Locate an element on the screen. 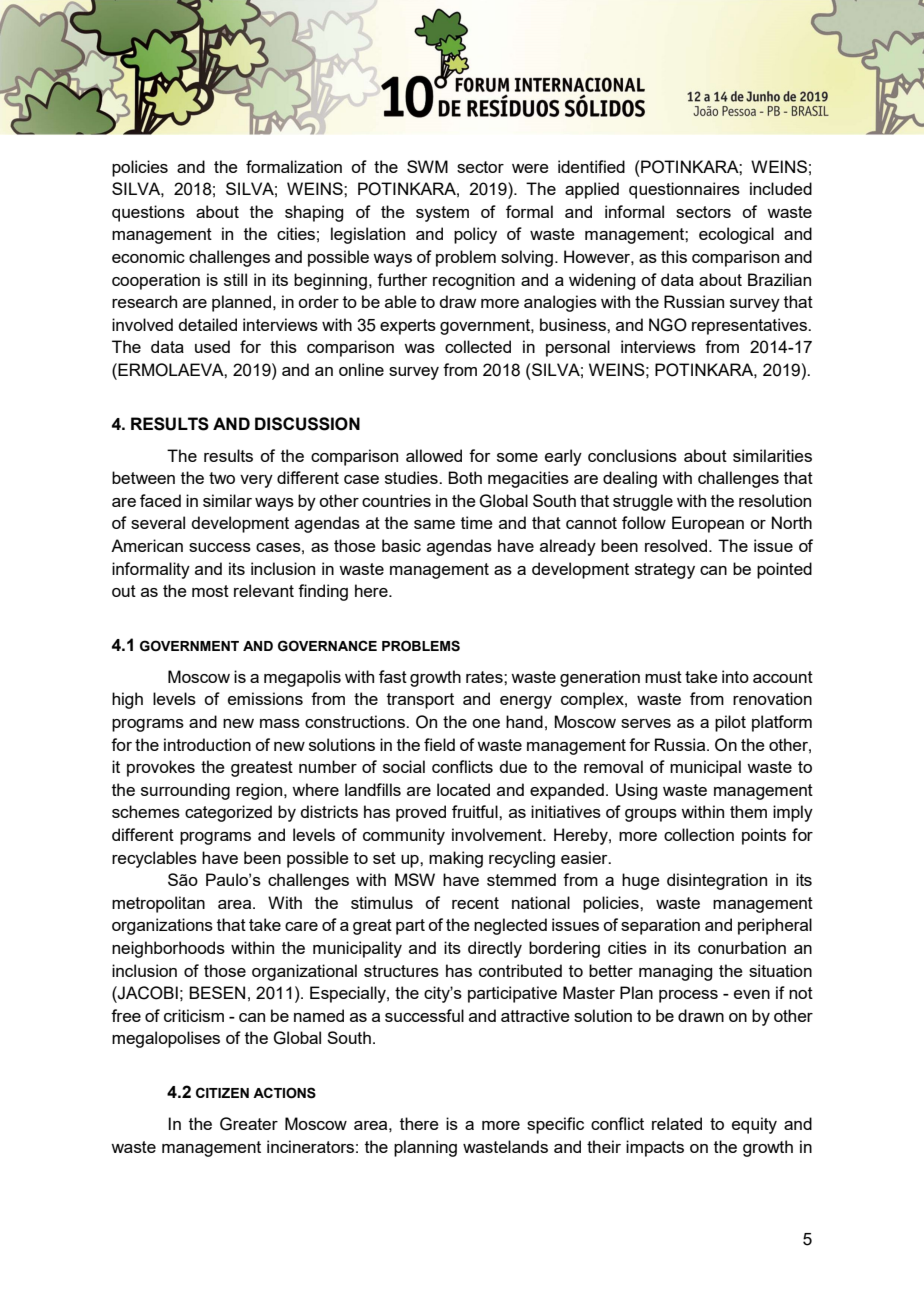  emissions is located at coordinates (265, 698).
